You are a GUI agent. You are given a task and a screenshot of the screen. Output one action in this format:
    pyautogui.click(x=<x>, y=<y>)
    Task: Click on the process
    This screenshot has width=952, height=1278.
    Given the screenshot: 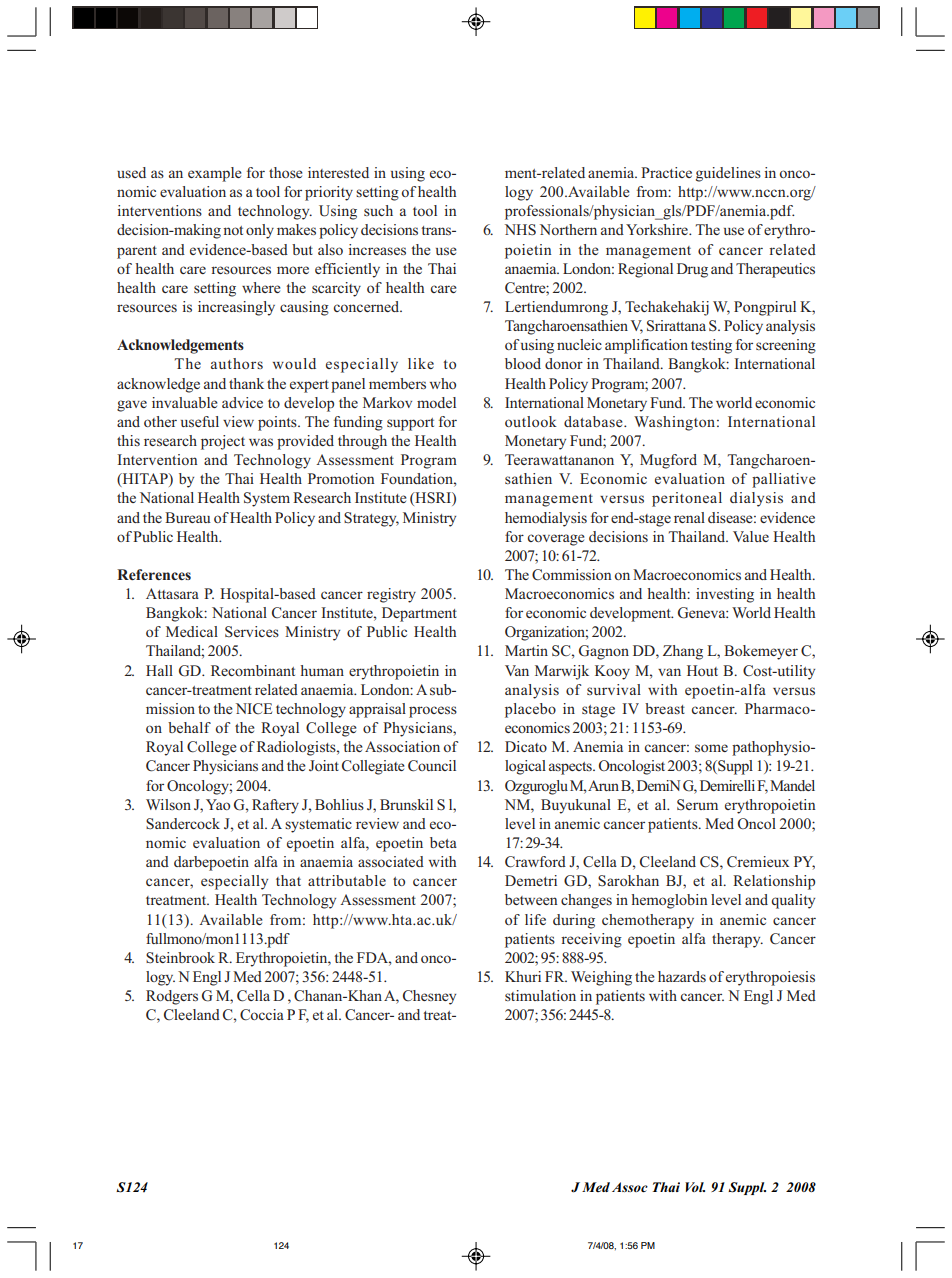 What is the action you would take?
    pyautogui.click(x=433, y=712)
